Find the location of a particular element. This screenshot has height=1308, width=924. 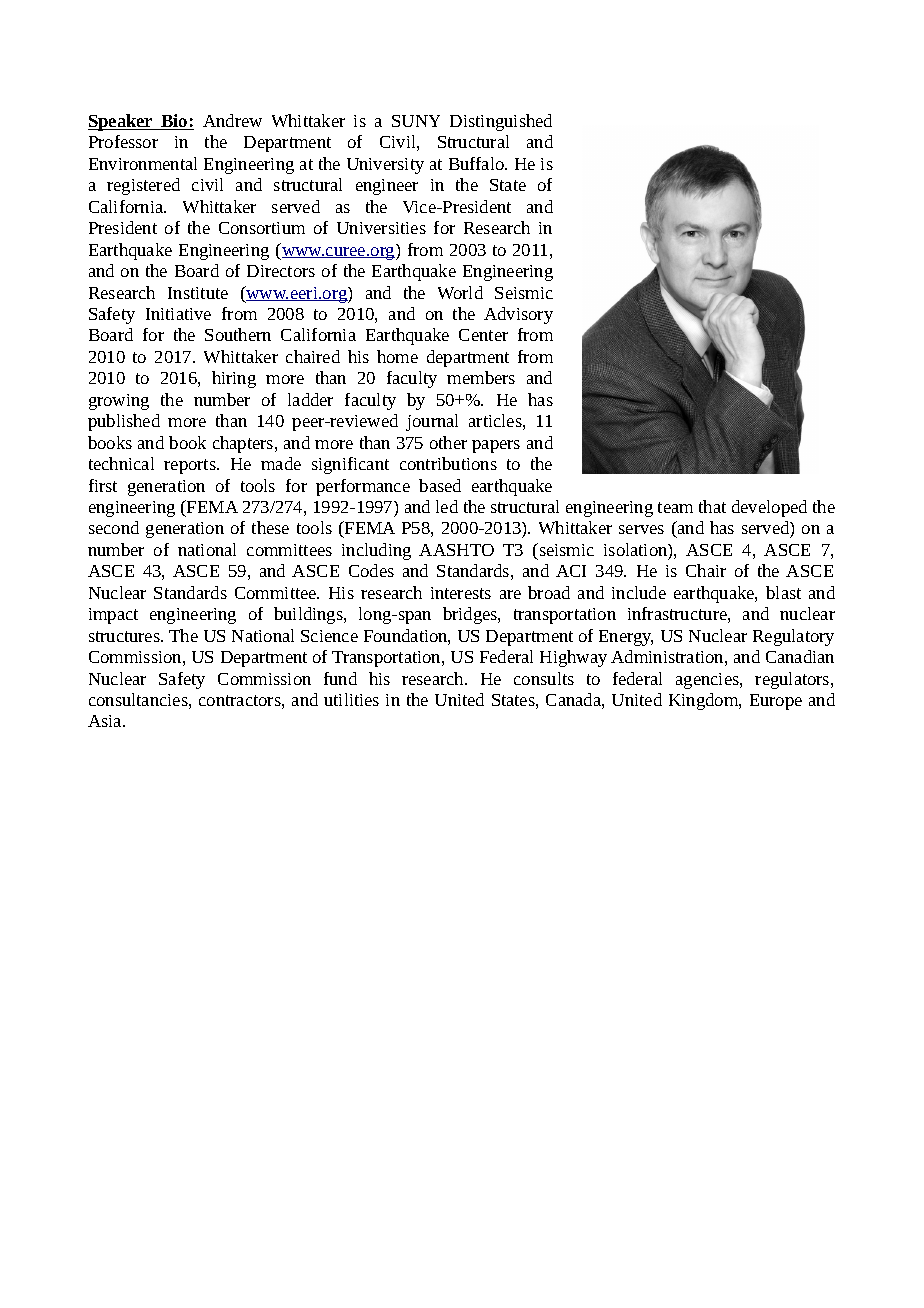

published is located at coordinates (124, 422).
